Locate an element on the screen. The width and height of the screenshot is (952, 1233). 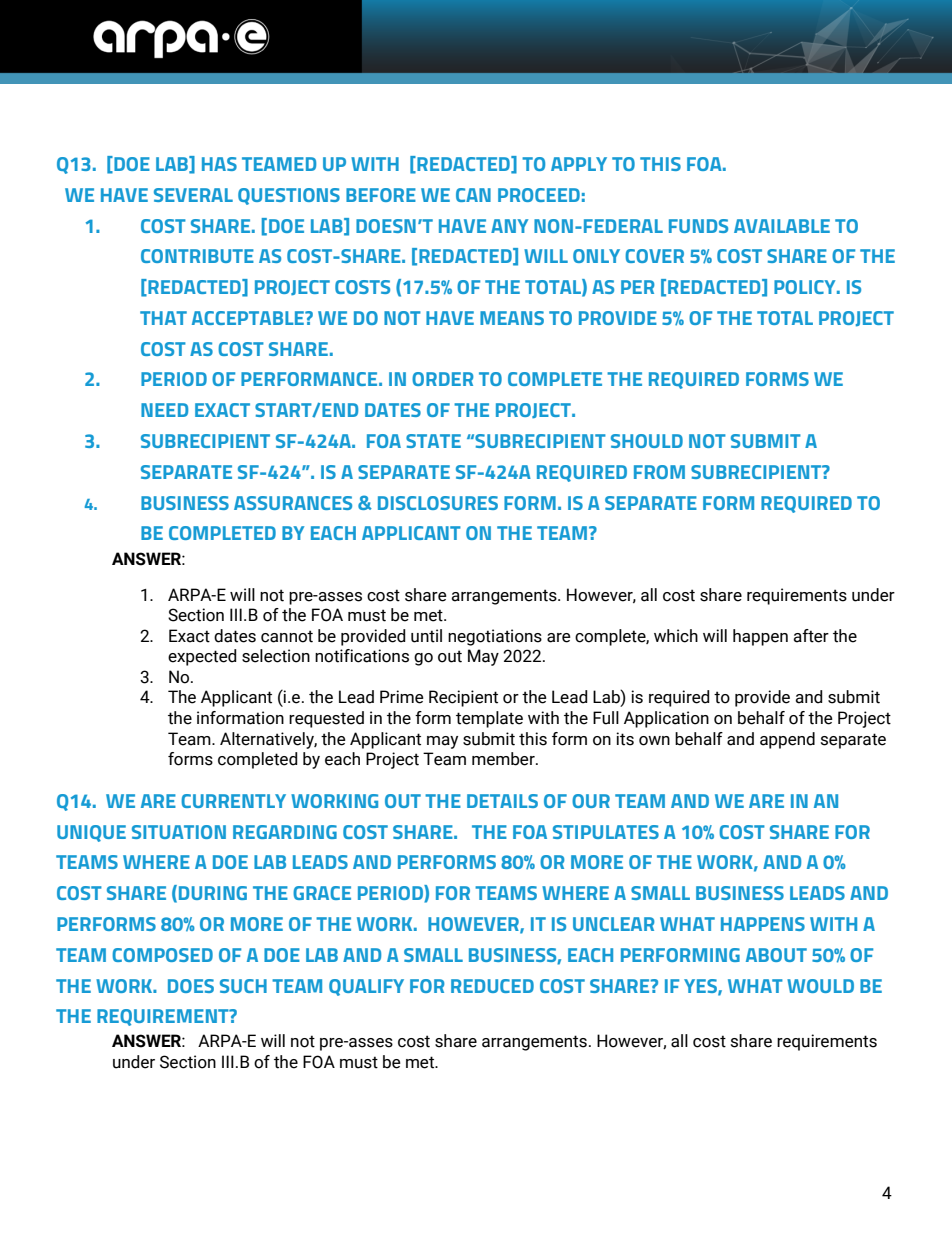
Application is located at coordinates (666, 719).
